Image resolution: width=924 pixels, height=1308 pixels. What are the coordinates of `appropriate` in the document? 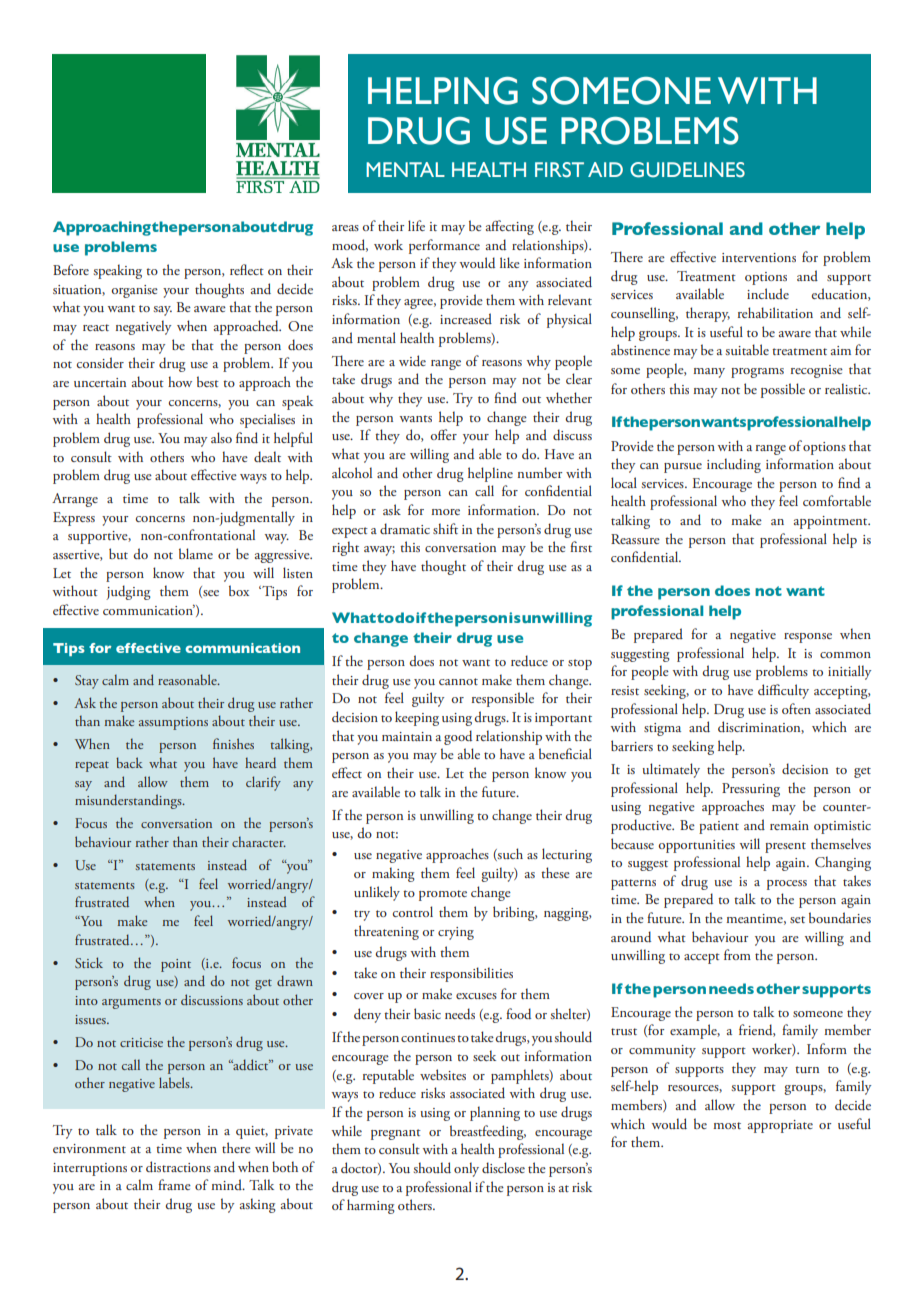 It's located at (780, 1126).
